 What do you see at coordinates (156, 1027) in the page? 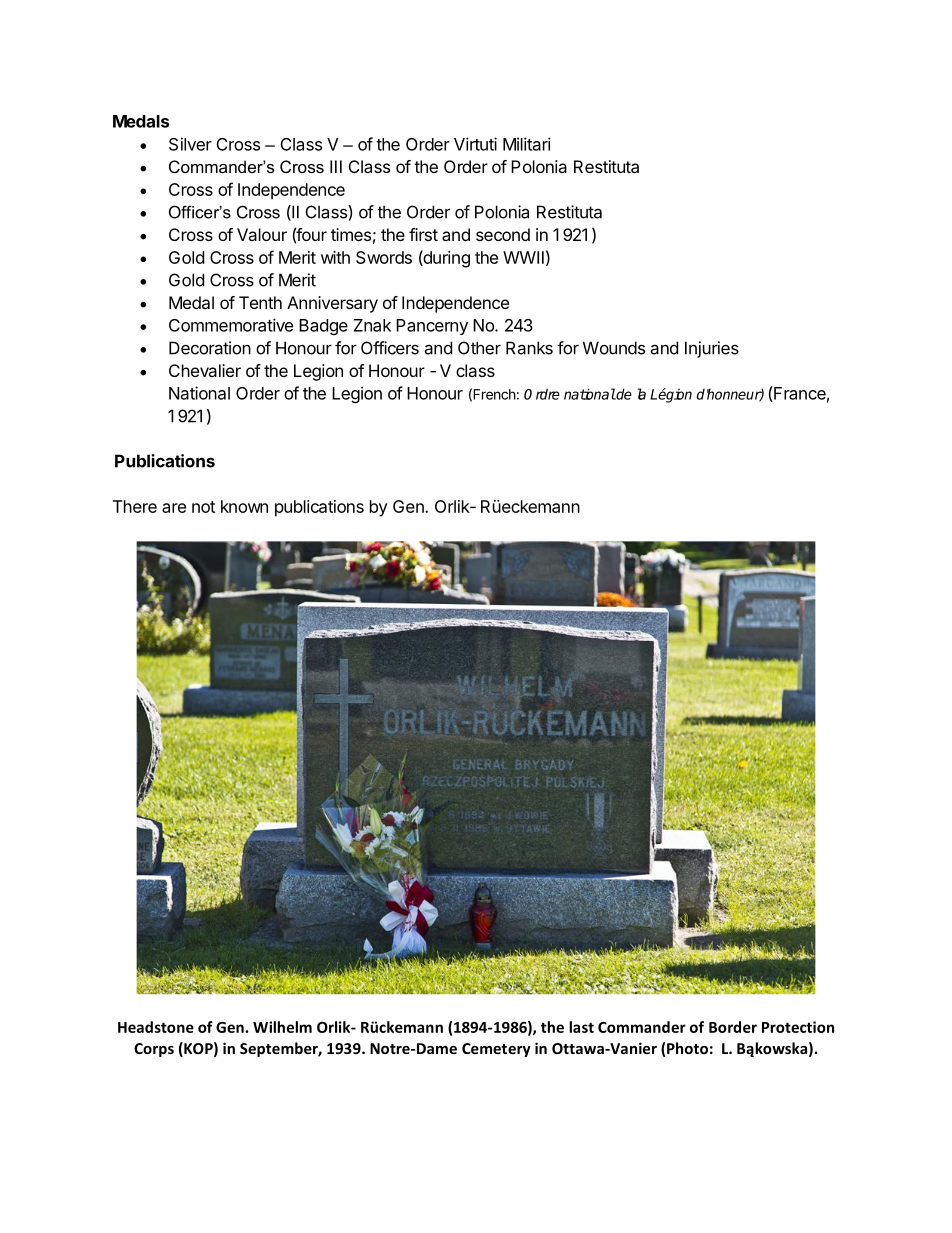
I see `Headstone` at bounding box center [156, 1027].
